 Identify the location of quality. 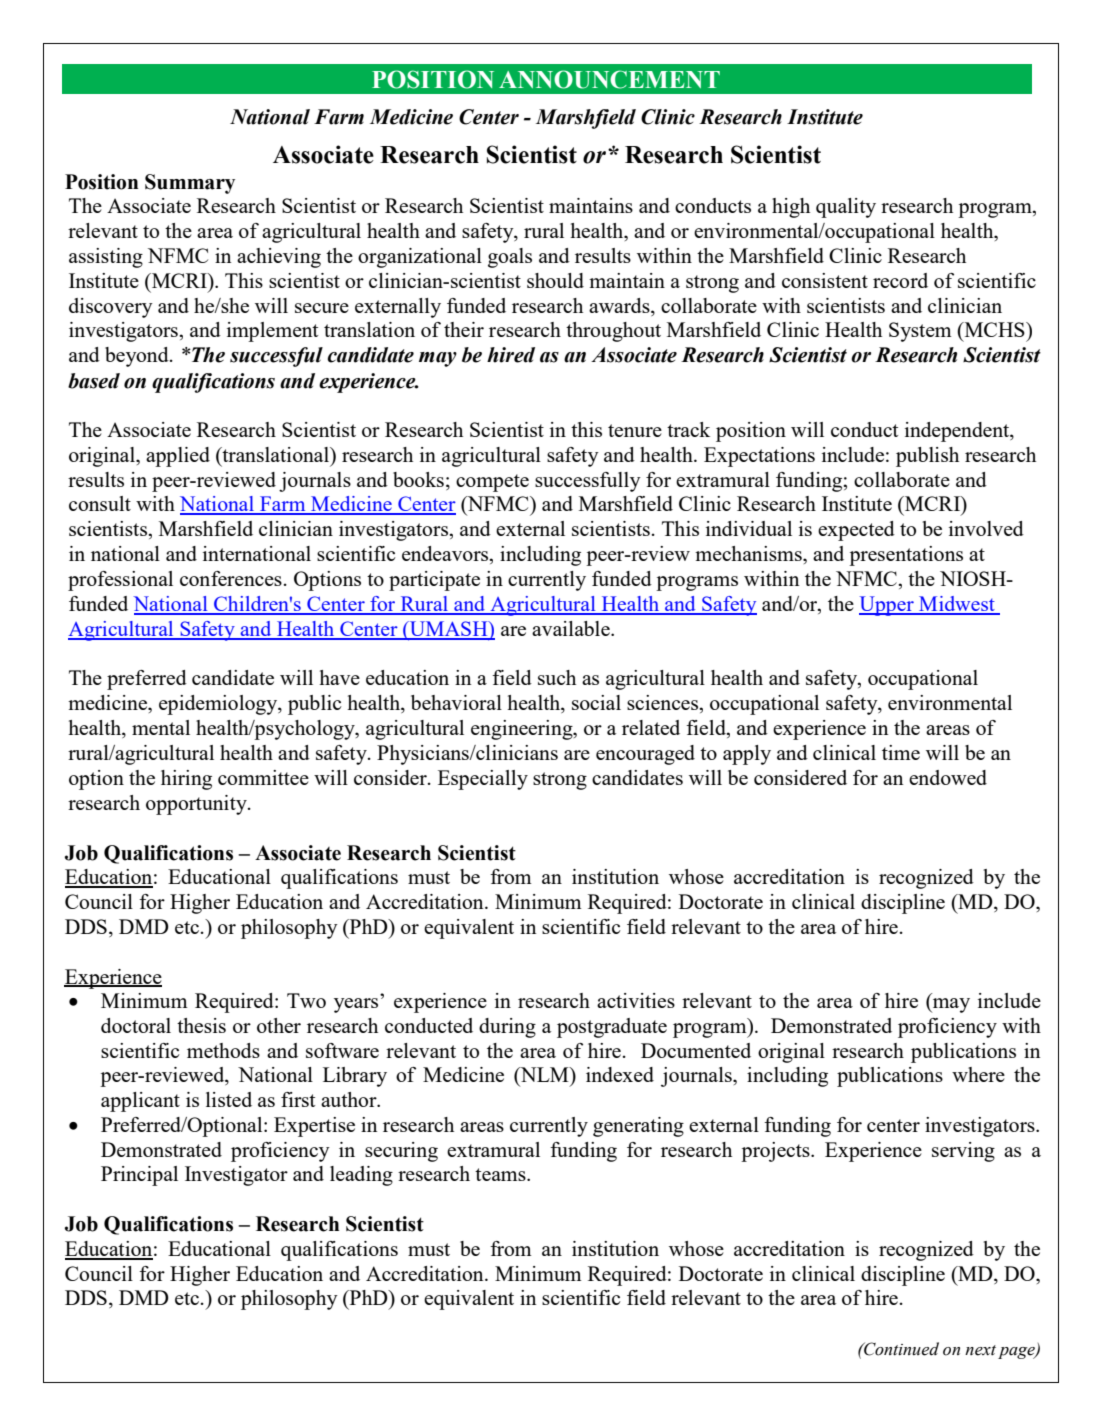
(846, 208).
